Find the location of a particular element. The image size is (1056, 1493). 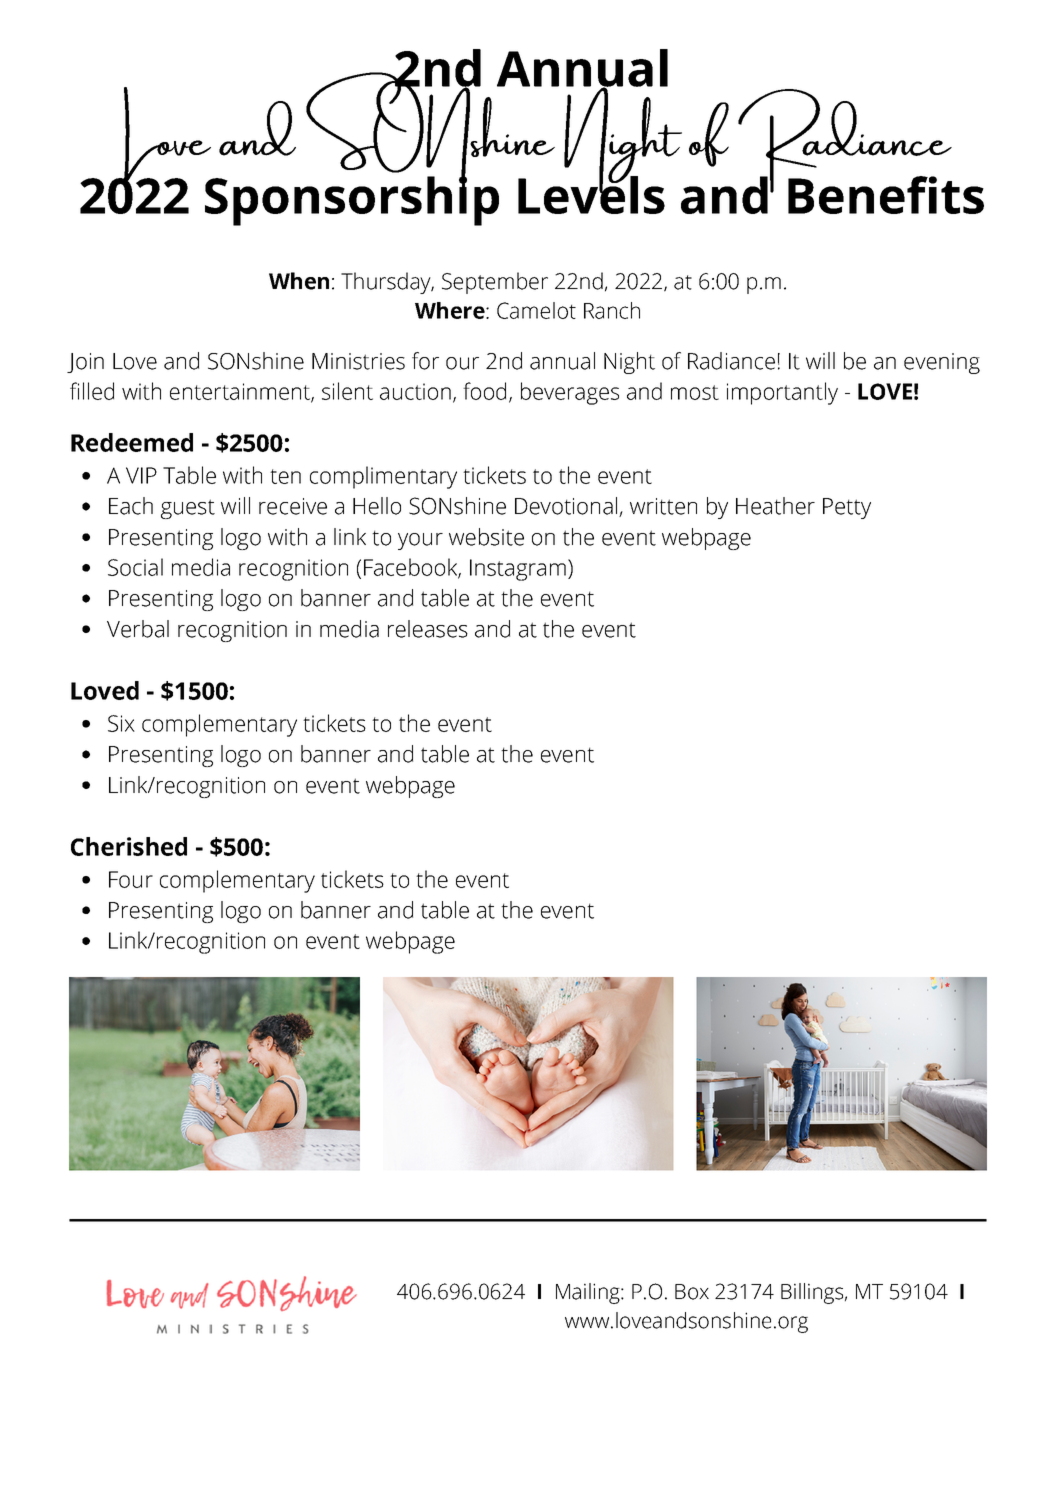

Six is located at coordinates (121, 723).
